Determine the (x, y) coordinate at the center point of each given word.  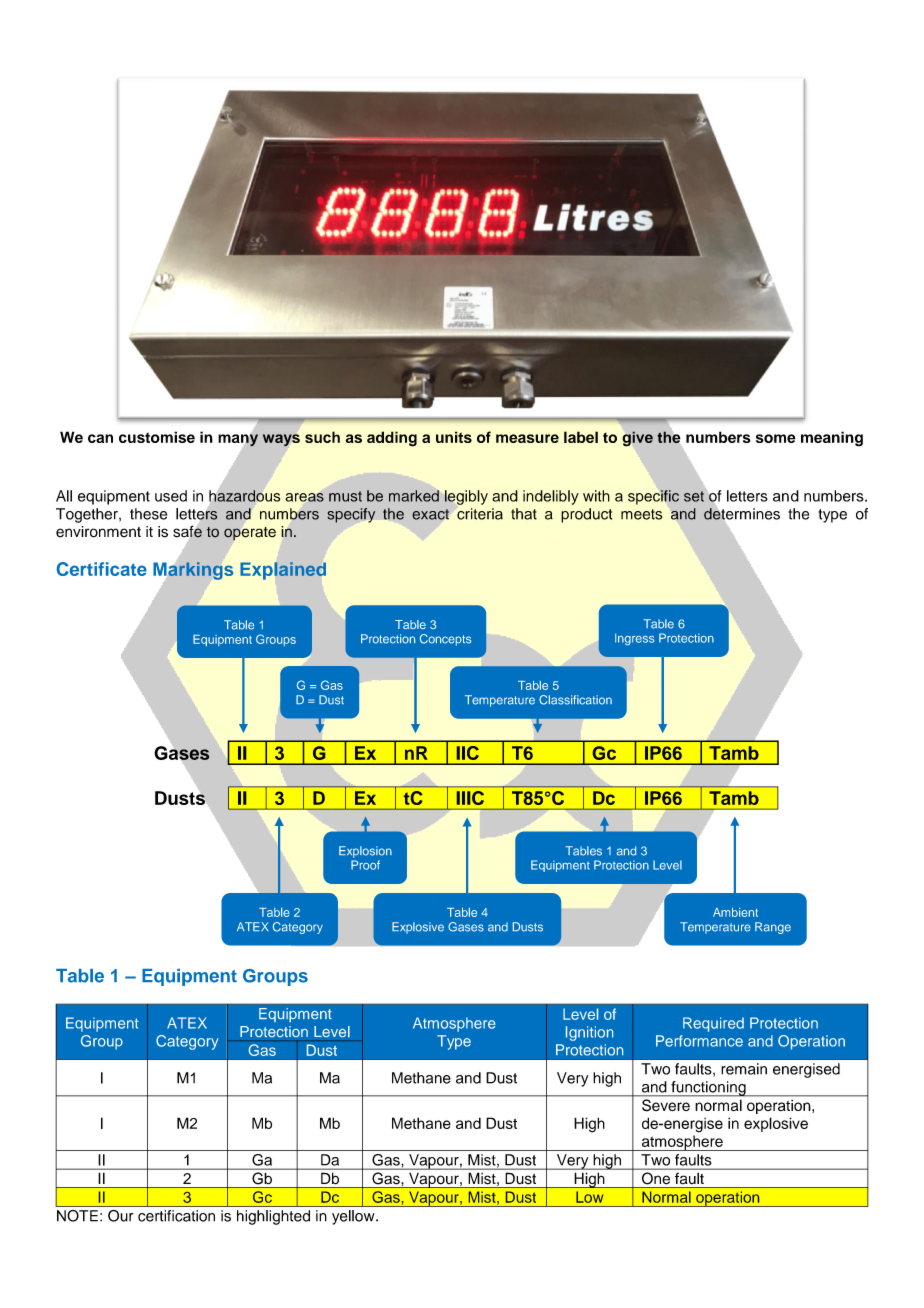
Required (713, 1024)
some (776, 438)
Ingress (634, 639)
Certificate (102, 569)
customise (157, 437)
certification (176, 1216)
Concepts (445, 640)
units (454, 437)
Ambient (735, 912)
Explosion (365, 852)
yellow (354, 1217)
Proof (365, 865)
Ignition (589, 1033)
